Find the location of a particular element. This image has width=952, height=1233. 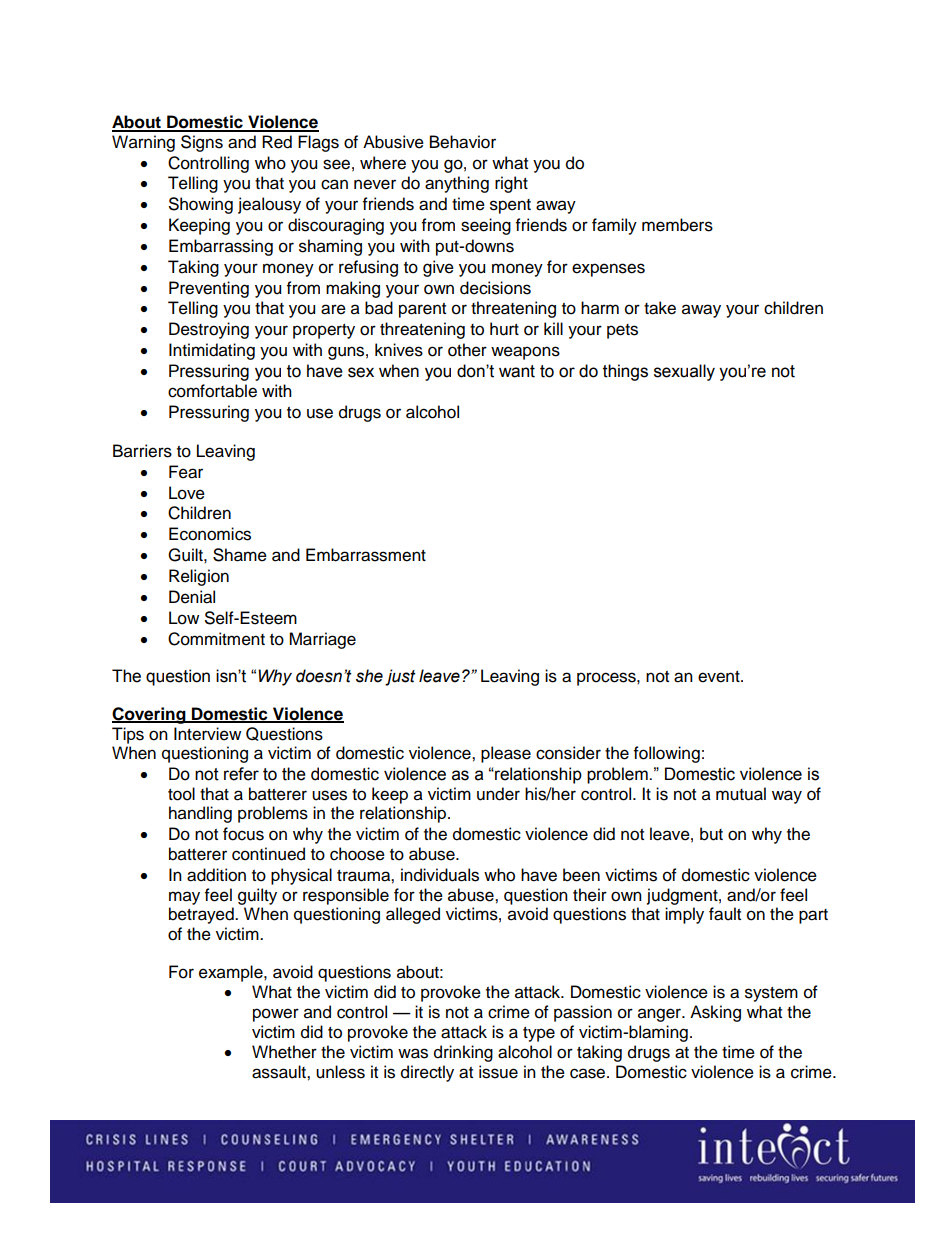

Economics is located at coordinates (210, 534).
